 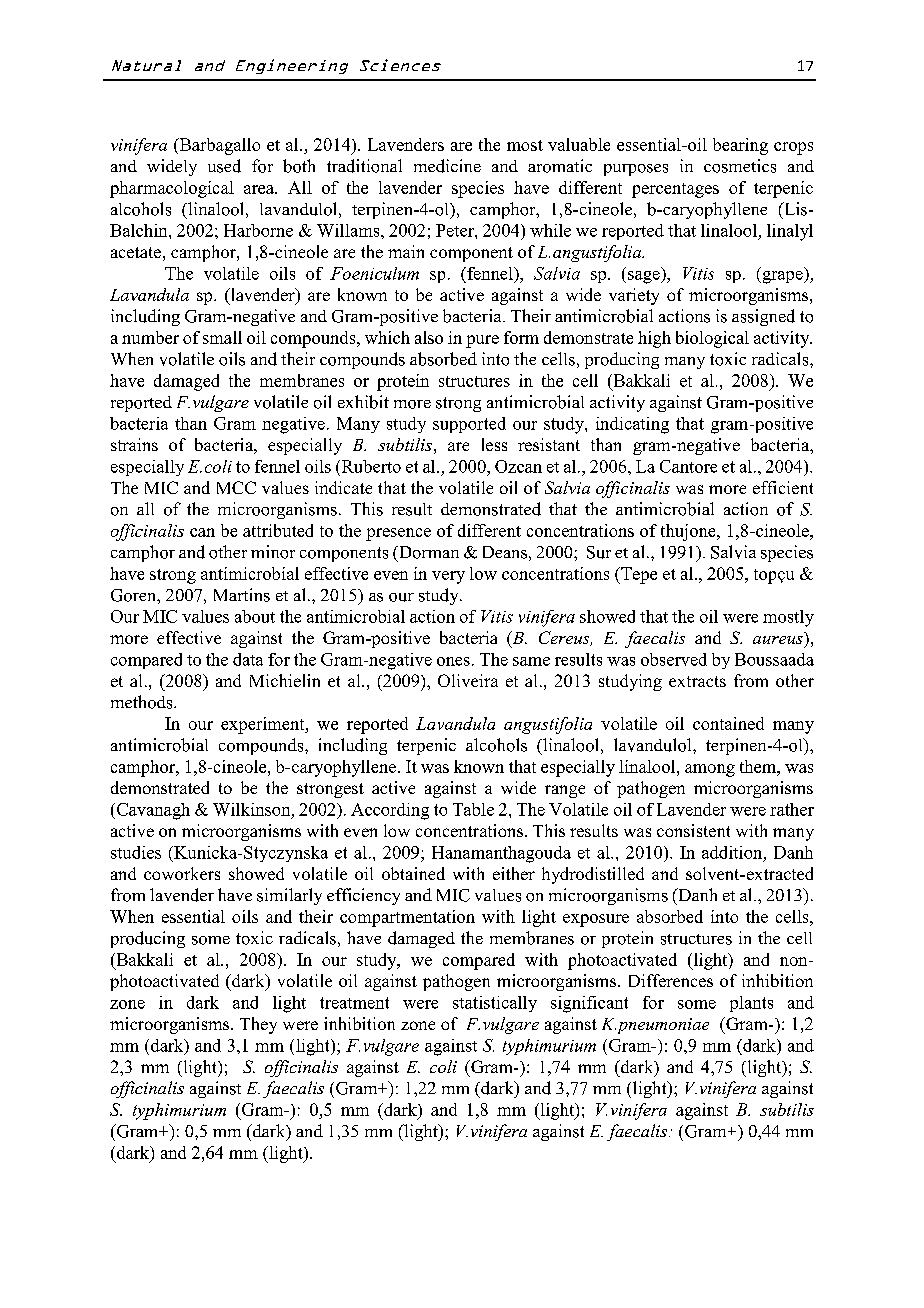 What do you see at coordinates (712, 339) in the page?
I see `biological` at bounding box center [712, 339].
